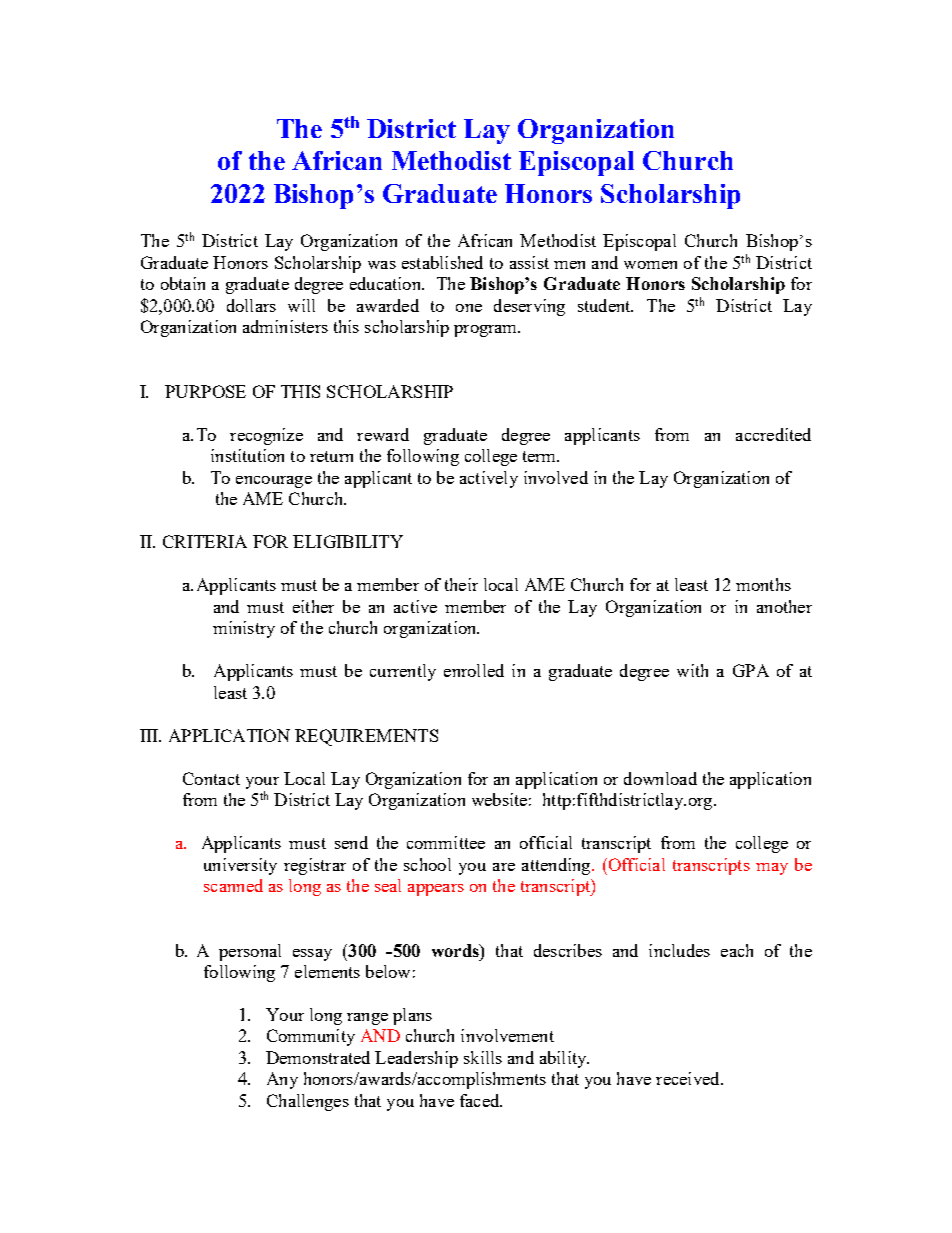  Describe the element at coordinates (251, 305) in the document. I see `dollars` at that location.
